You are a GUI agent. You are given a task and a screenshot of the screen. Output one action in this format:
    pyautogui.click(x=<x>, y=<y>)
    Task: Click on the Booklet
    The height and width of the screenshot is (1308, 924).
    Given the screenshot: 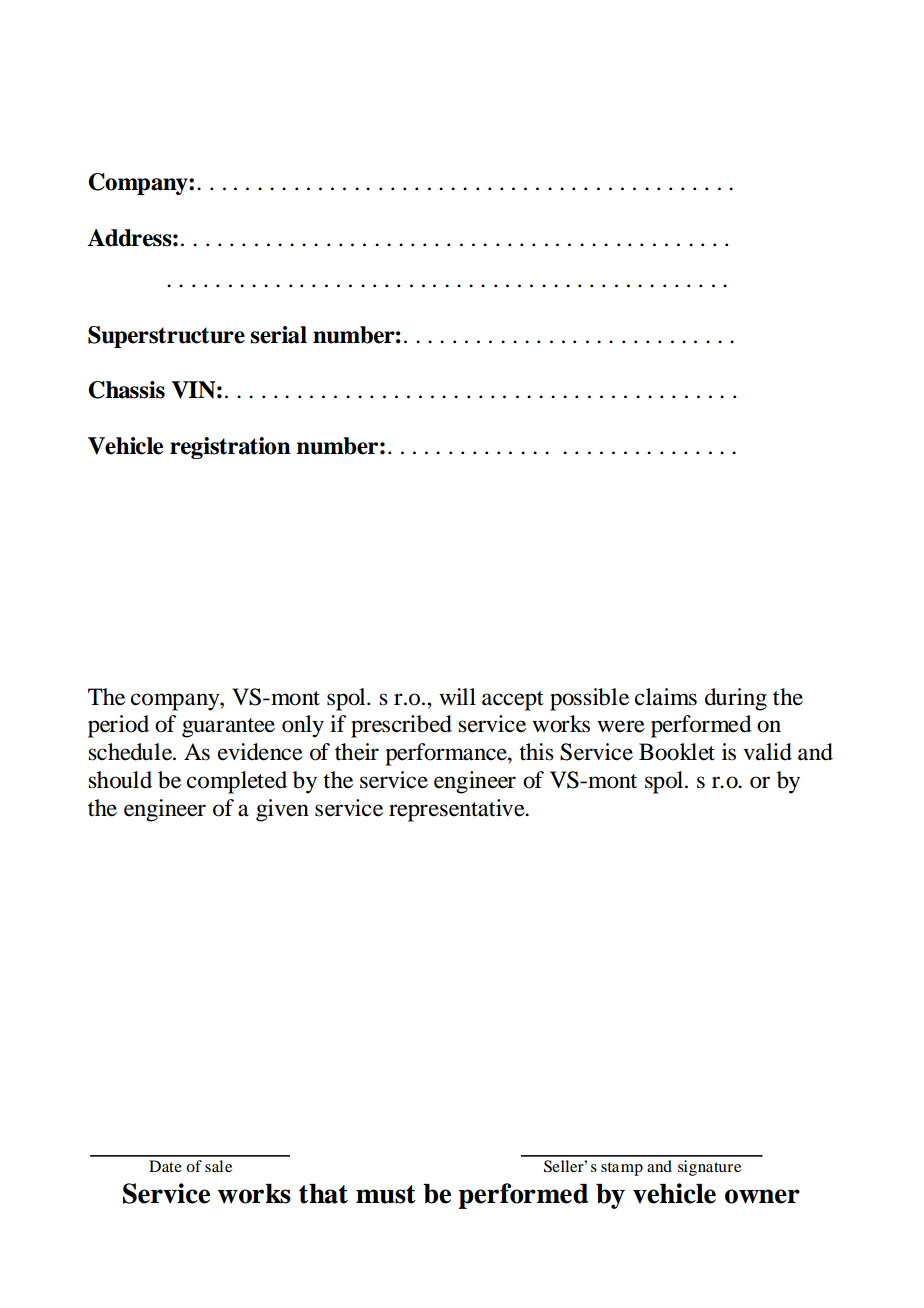 What is the action you would take?
    pyautogui.click(x=677, y=752)
